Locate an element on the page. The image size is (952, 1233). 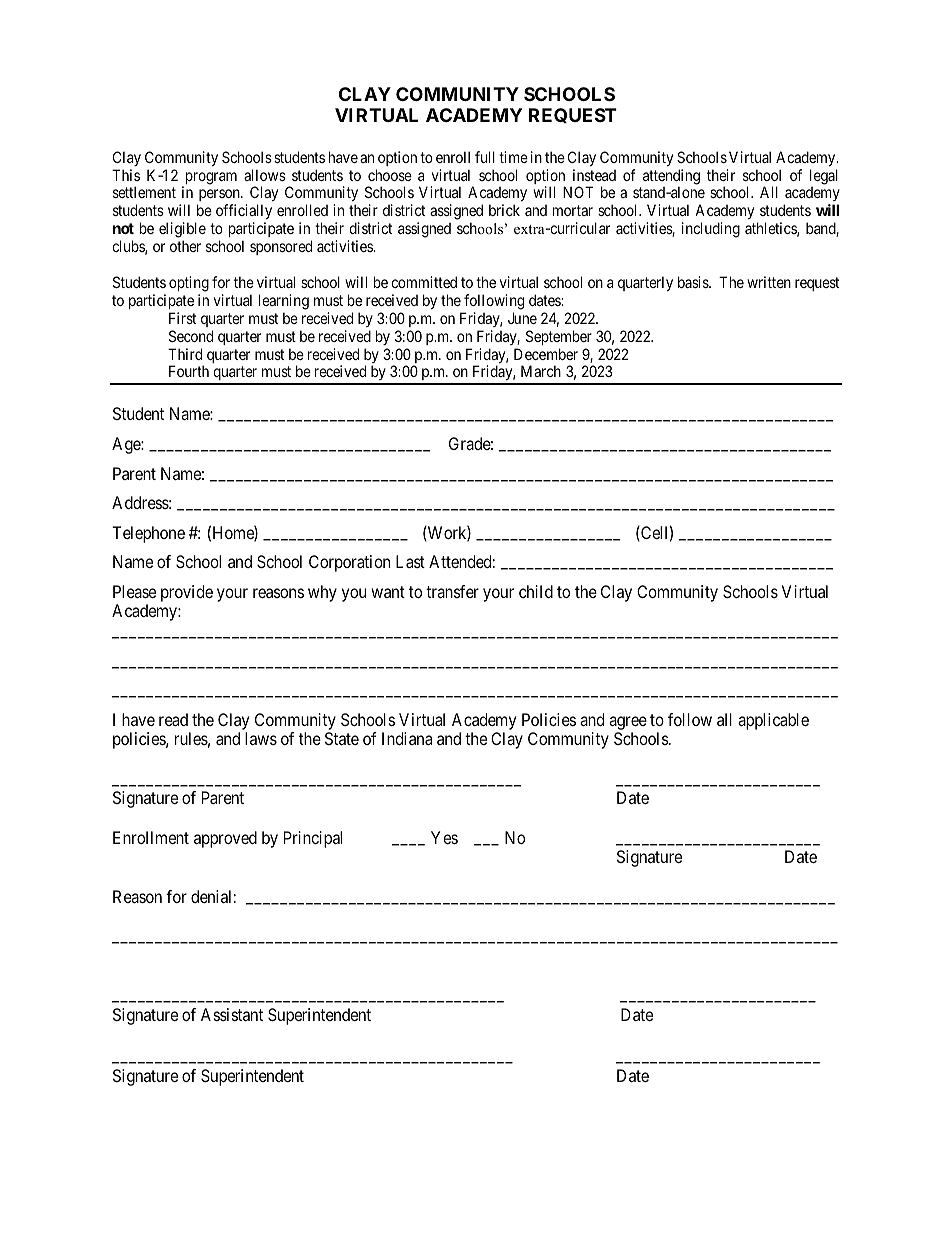
Assistant is located at coordinates (232, 1014).
